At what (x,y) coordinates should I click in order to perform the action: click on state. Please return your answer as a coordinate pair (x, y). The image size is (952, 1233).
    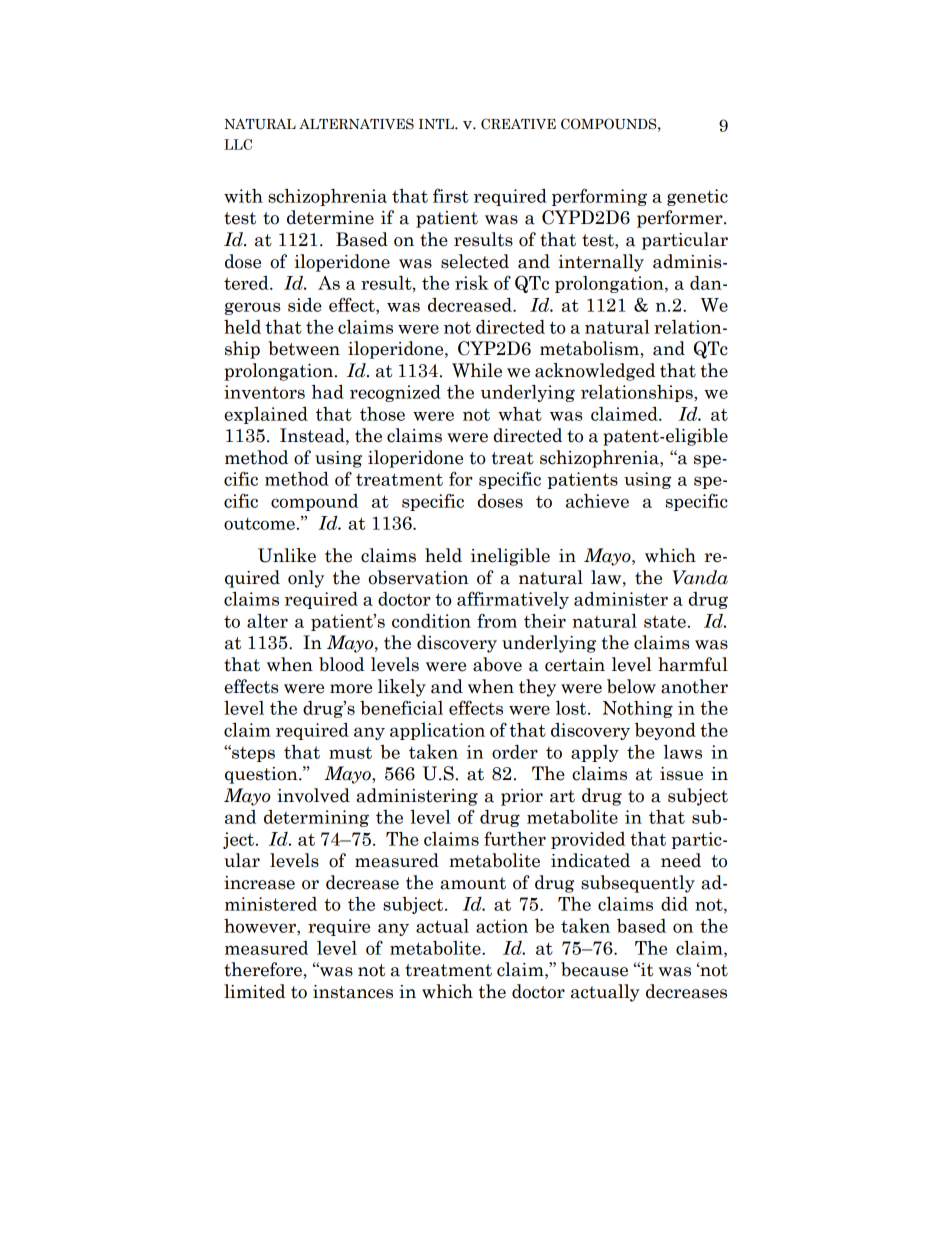
    Looking at the image, I should click on (665, 621).
